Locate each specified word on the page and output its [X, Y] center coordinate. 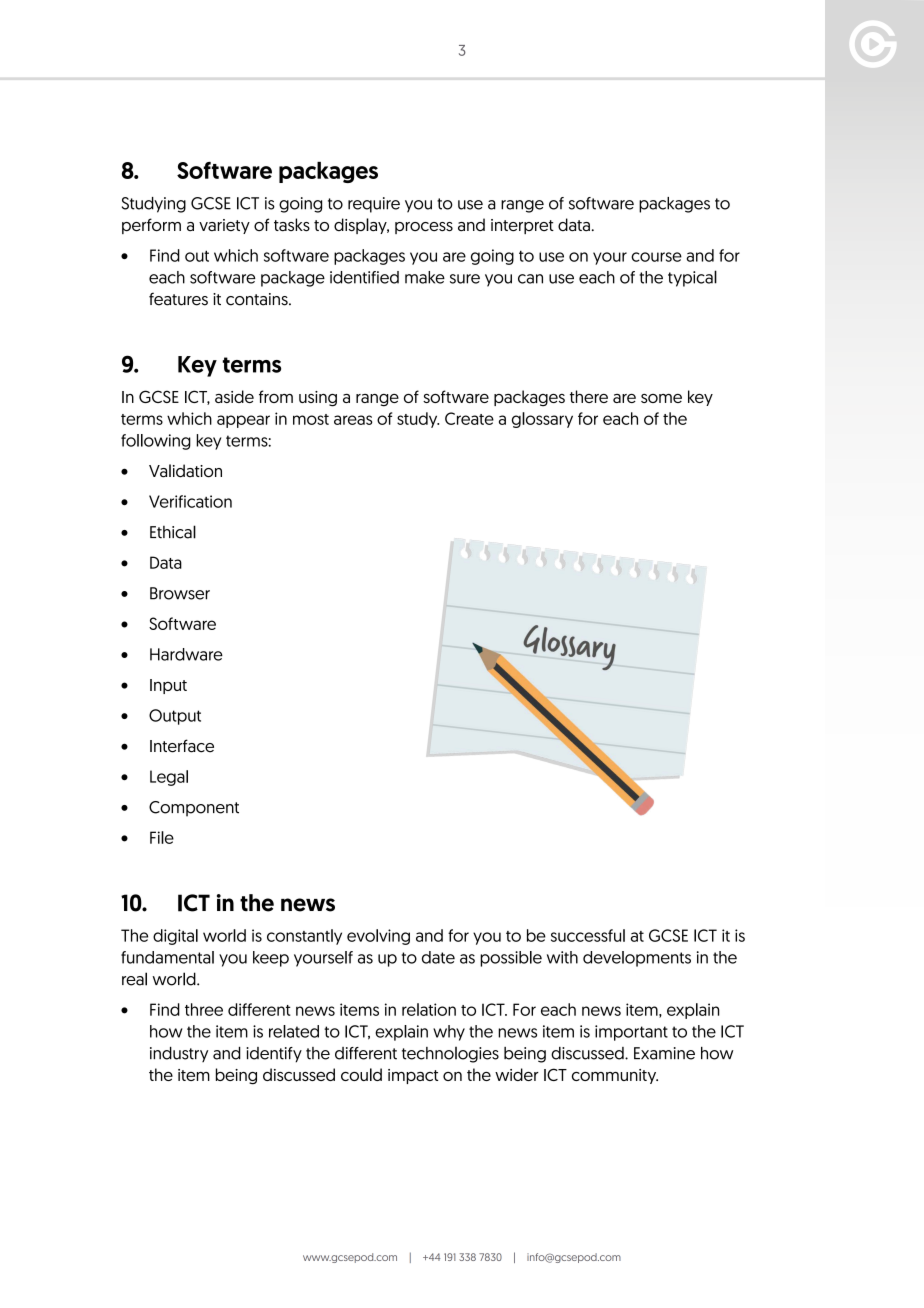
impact [413, 1076]
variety [224, 226]
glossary [542, 420]
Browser [180, 593]
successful [588, 935]
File [162, 837]
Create [469, 418]
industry [179, 1054]
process [424, 228]
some [661, 398]
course [656, 257]
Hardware [186, 654]
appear [243, 421]
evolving [378, 937]
